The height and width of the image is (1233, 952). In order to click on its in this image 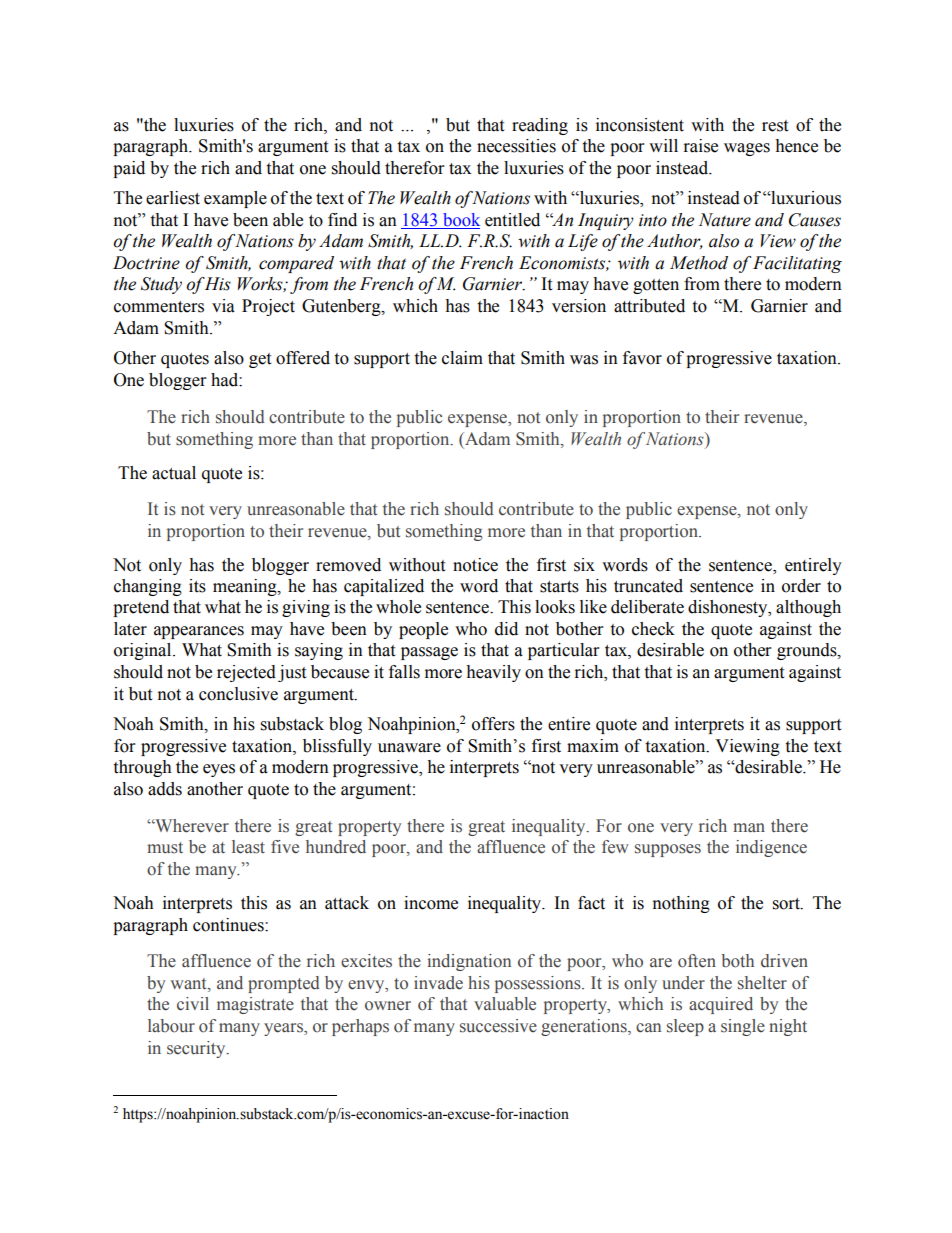, I will do `click(197, 586)`.
